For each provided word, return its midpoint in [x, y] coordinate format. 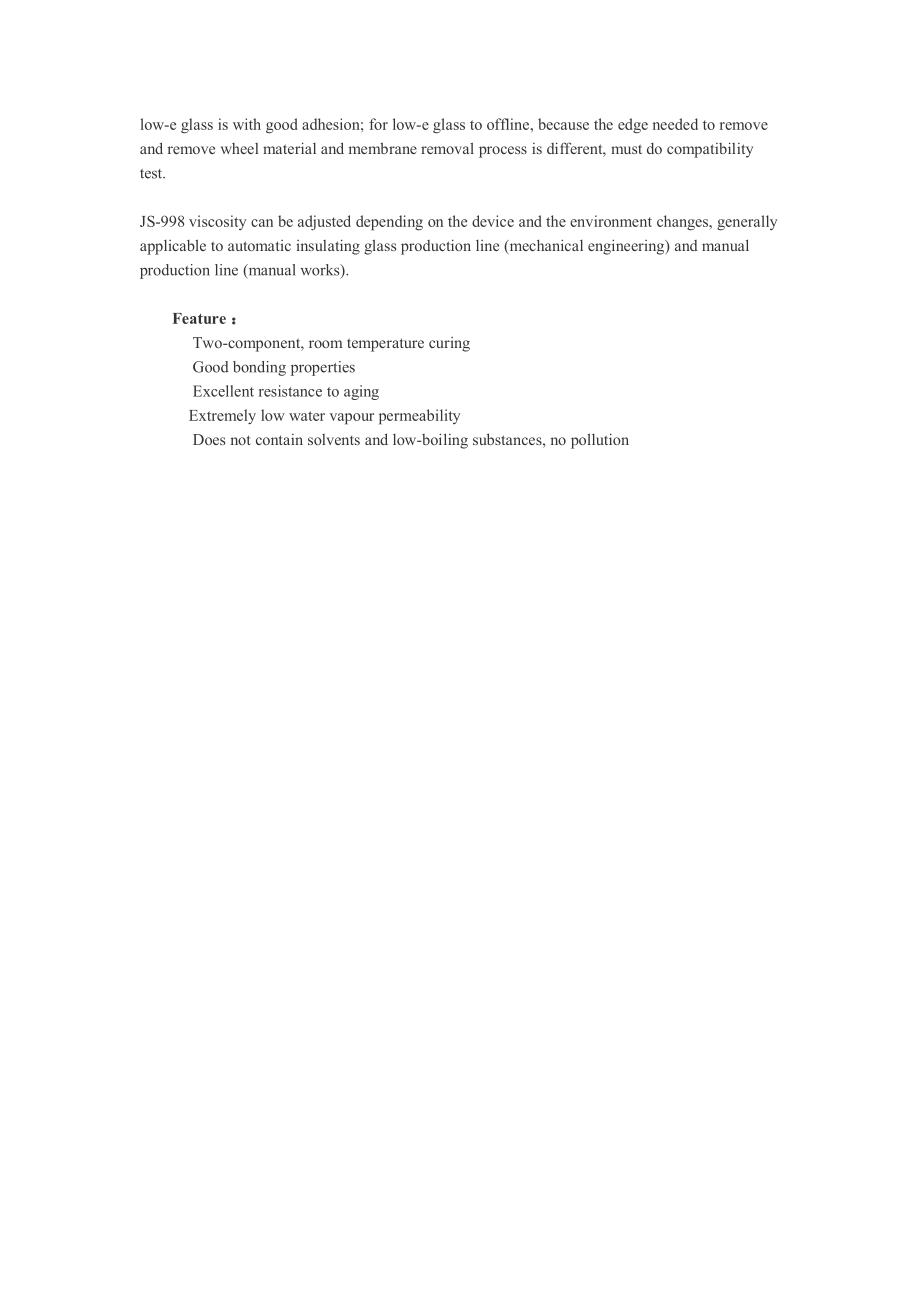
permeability [419, 417]
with [247, 124]
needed [675, 124]
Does [209, 439]
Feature [199, 318]
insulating [328, 247]
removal [447, 148]
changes [683, 223]
